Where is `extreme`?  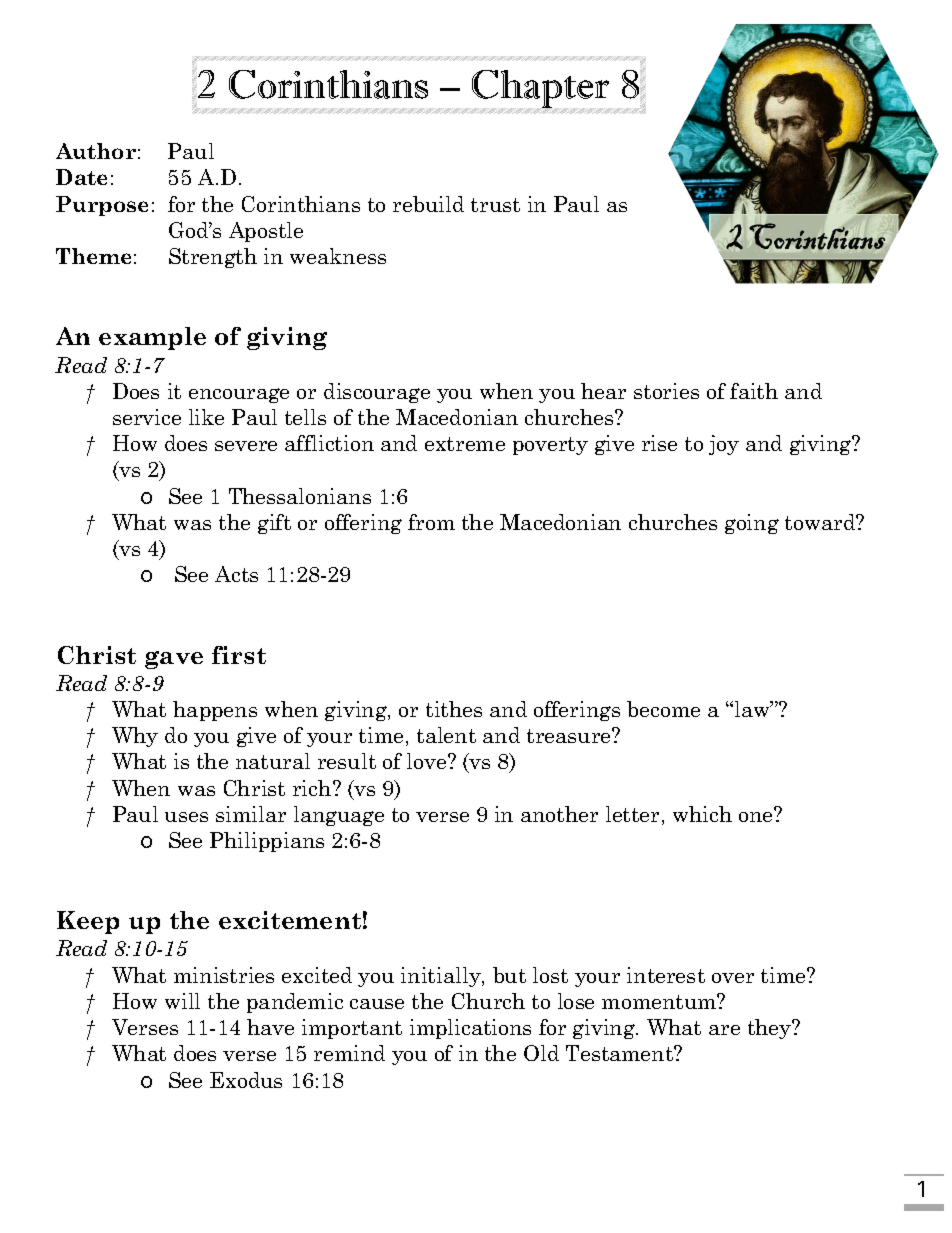 extreme is located at coordinates (465, 444).
